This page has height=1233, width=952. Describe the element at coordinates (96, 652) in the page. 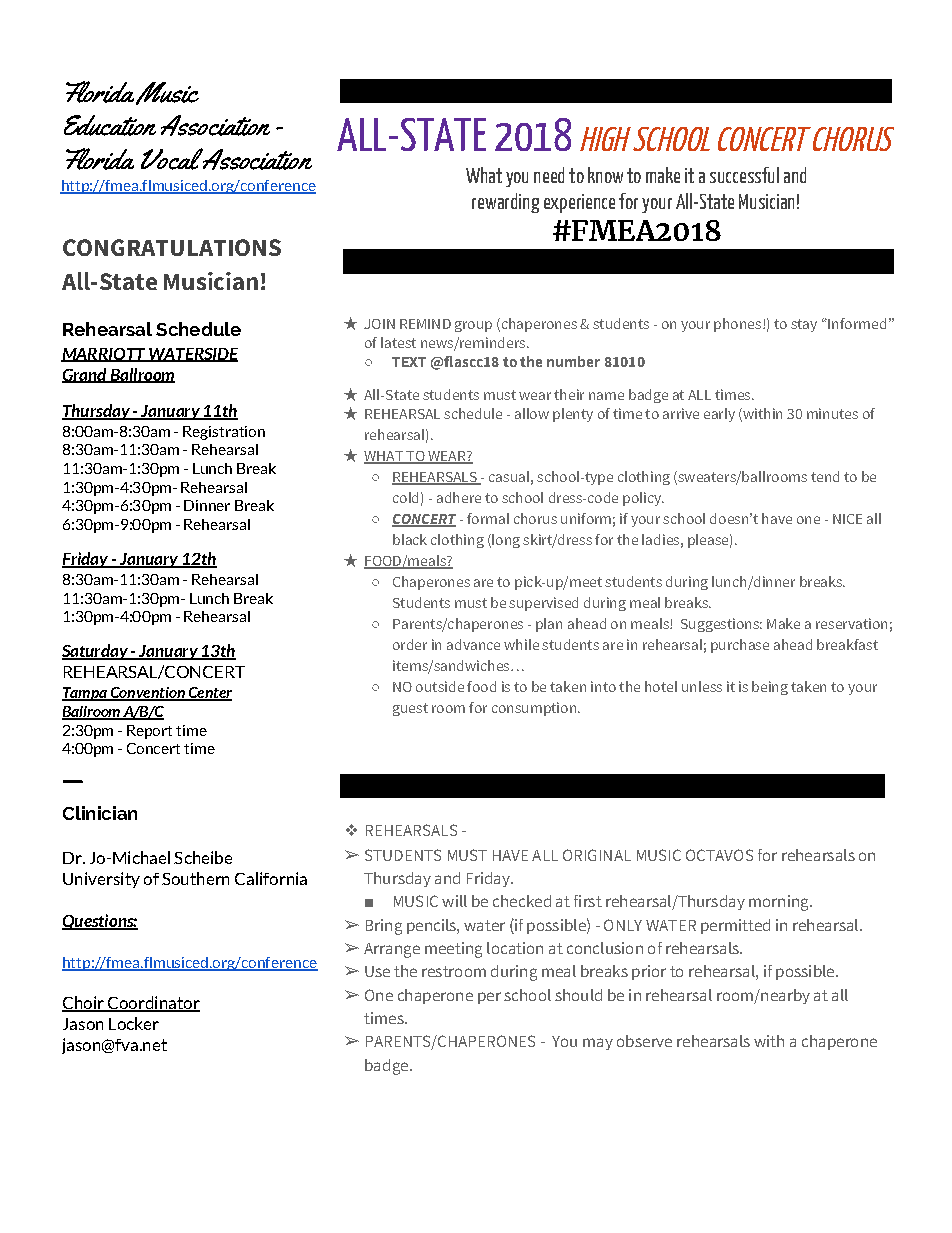

I see `Saturday` at that location.
